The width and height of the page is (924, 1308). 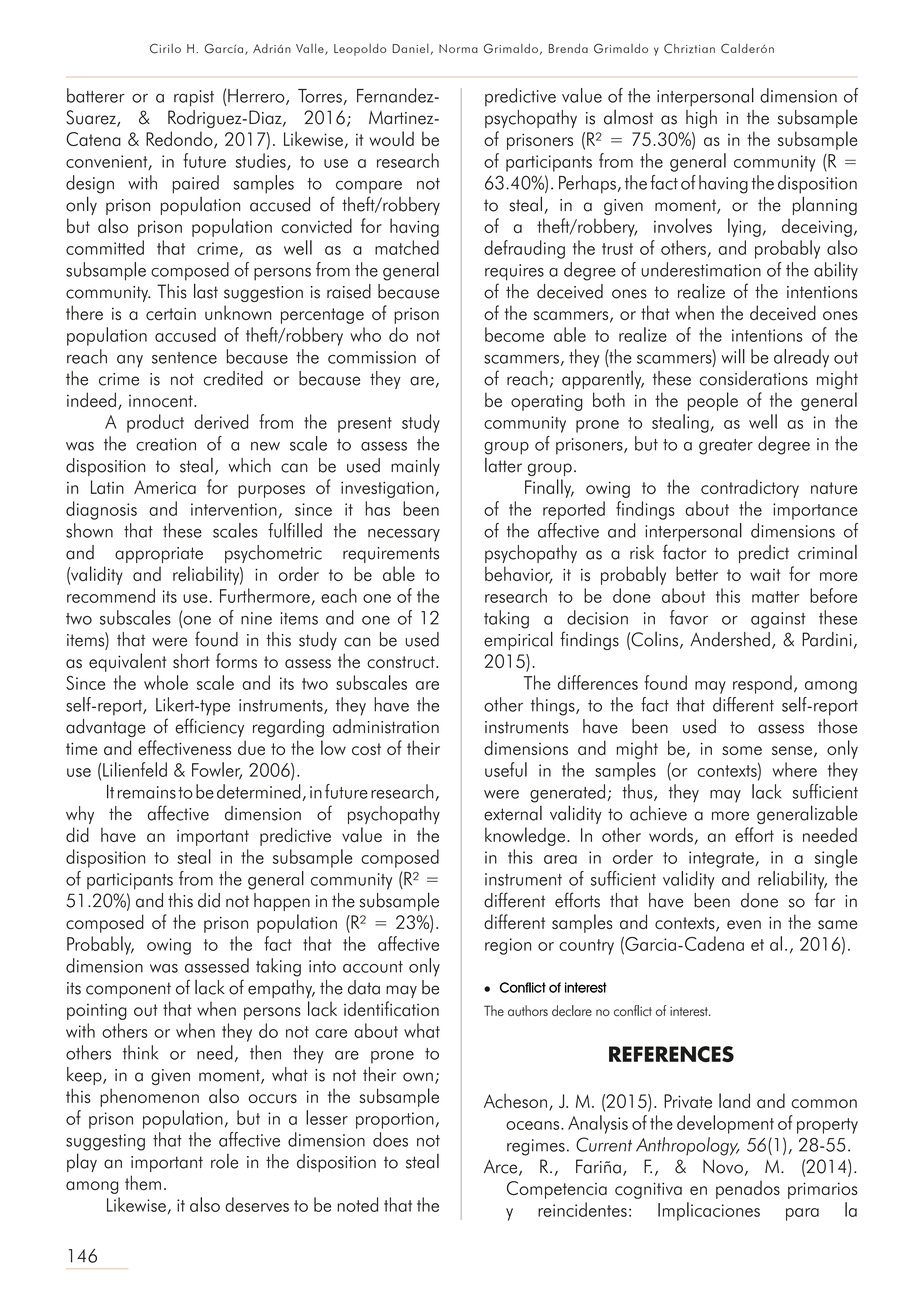 What do you see at coordinates (166, 444) in the page?
I see `creation` at bounding box center [166, 444].
